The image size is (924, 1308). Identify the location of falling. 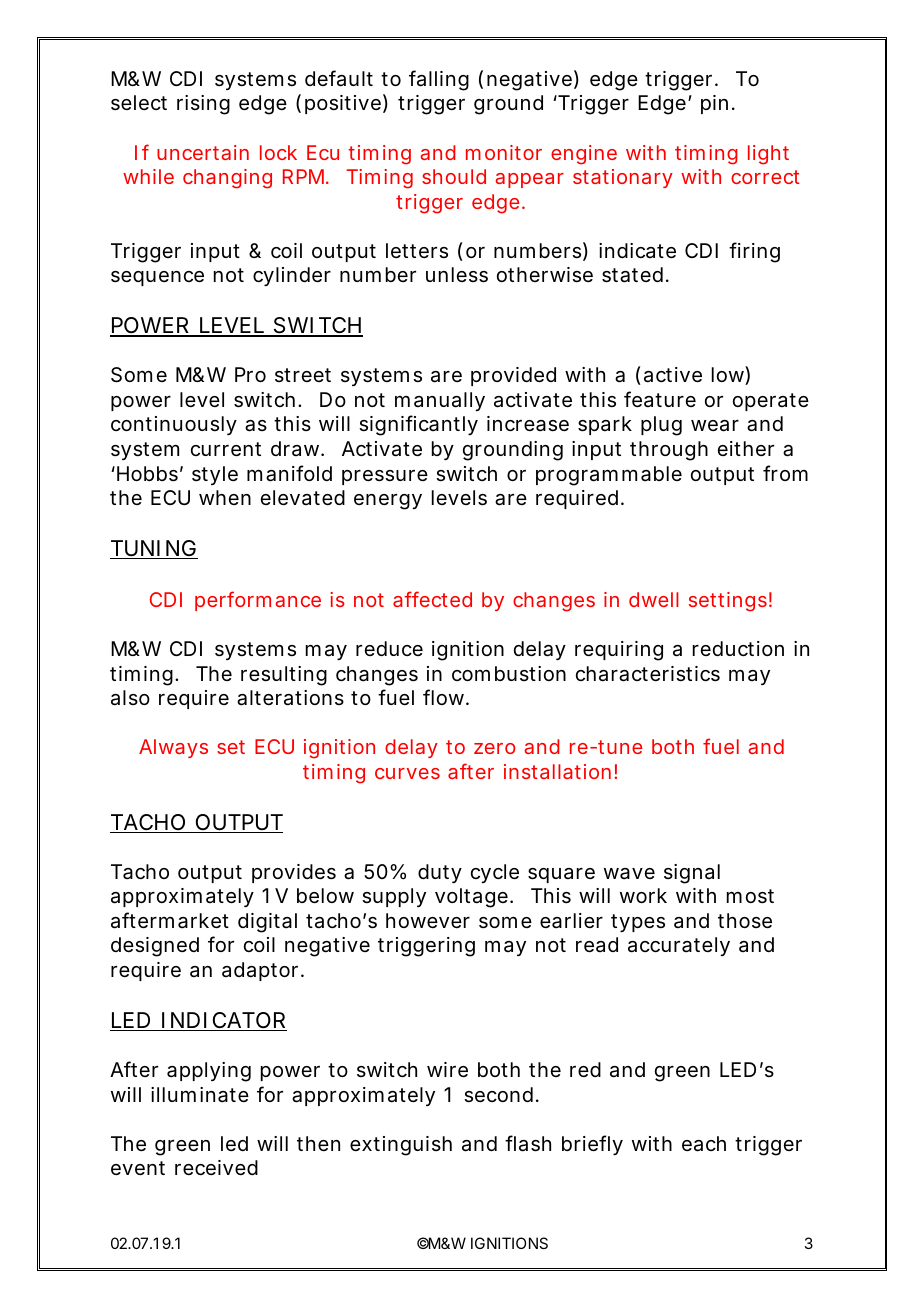
(439, 80).
